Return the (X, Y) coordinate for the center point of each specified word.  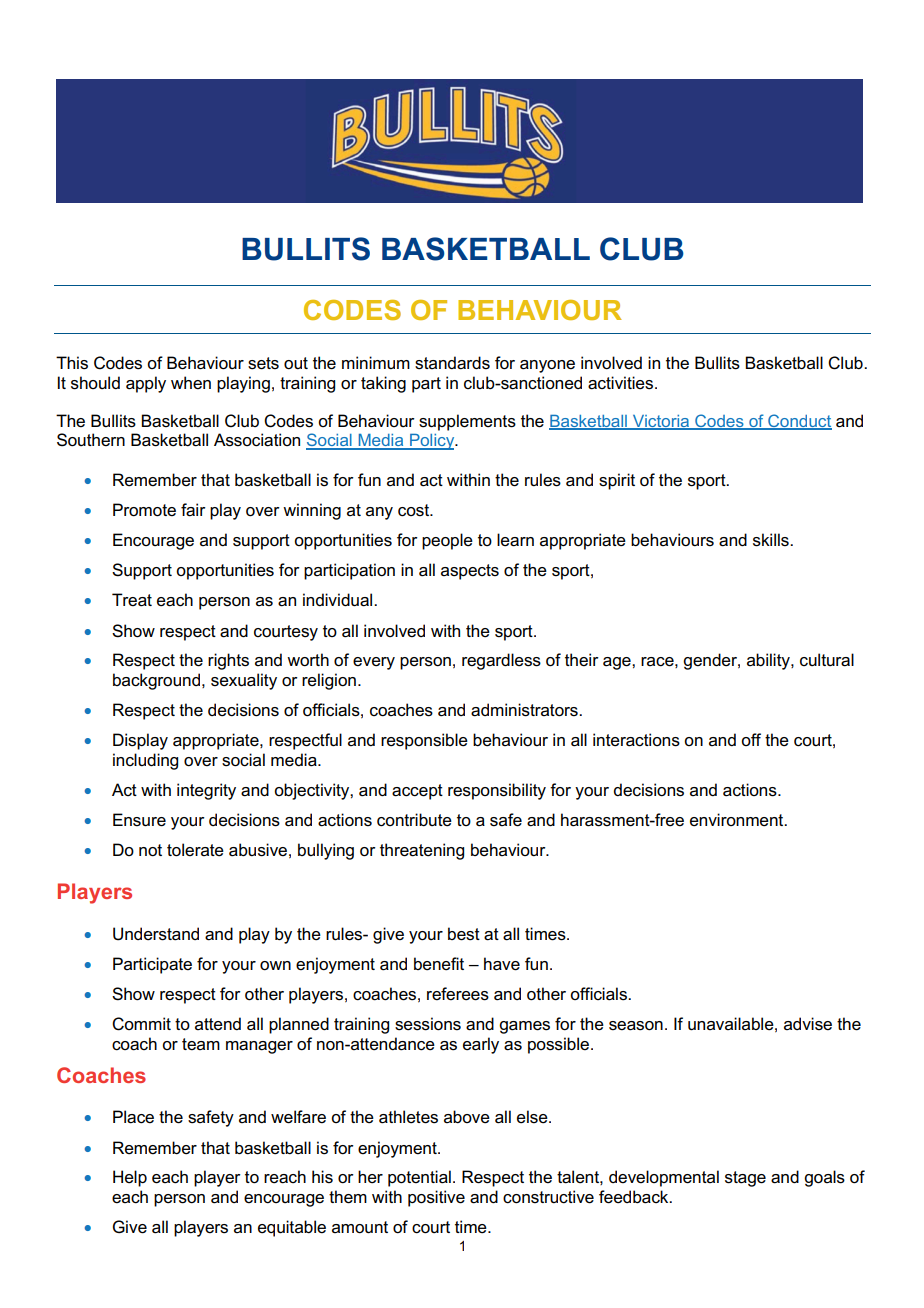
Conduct (799, 421)
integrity (206, 791)
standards (452, 363)
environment (738, 820)
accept (417, 792)
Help (130, 1178)
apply (146, 384)
